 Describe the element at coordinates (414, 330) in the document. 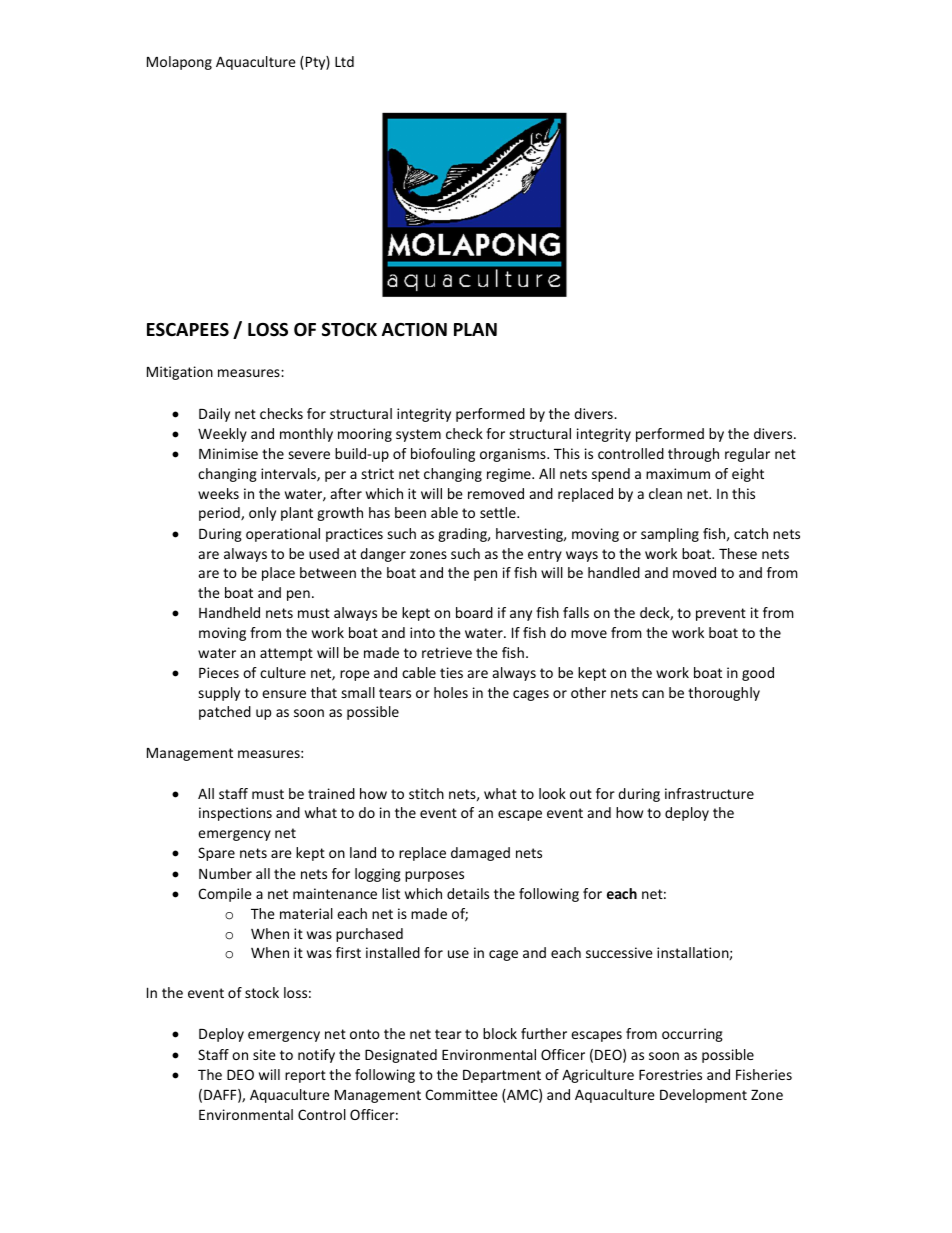

I see `ACTION` at that location.
